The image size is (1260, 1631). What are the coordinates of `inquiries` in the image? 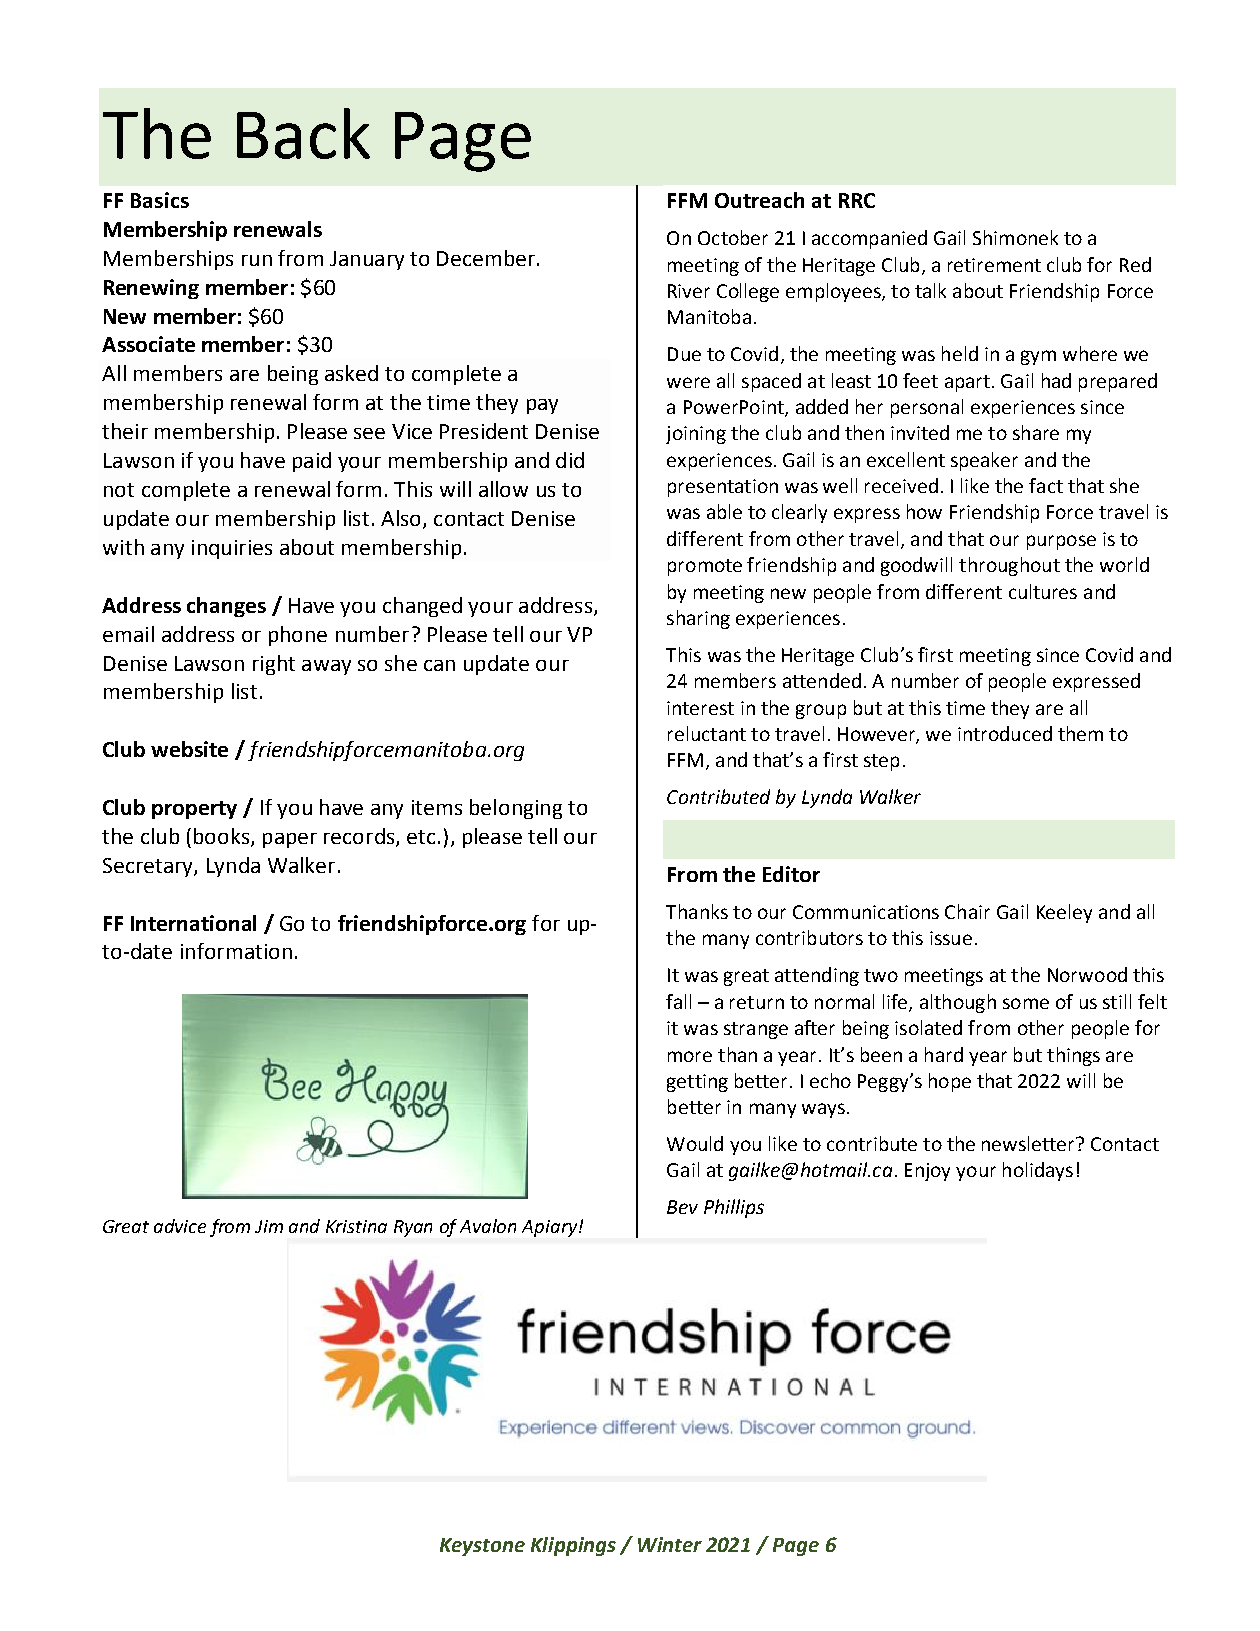 It's located at (232, 549).
